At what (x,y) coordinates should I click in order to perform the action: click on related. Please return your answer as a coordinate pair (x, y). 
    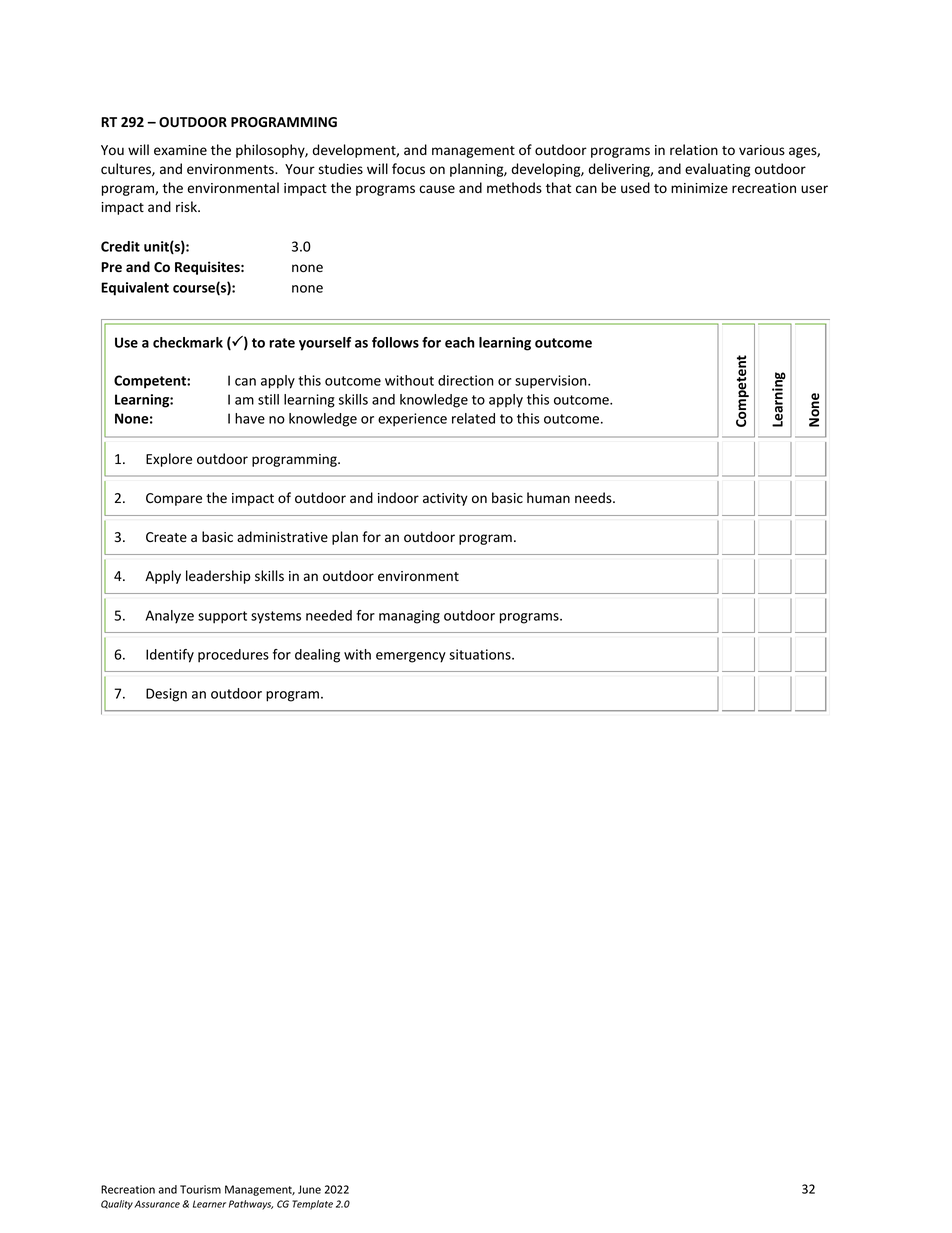
    Looking at the image, I should click on (473, 418).
